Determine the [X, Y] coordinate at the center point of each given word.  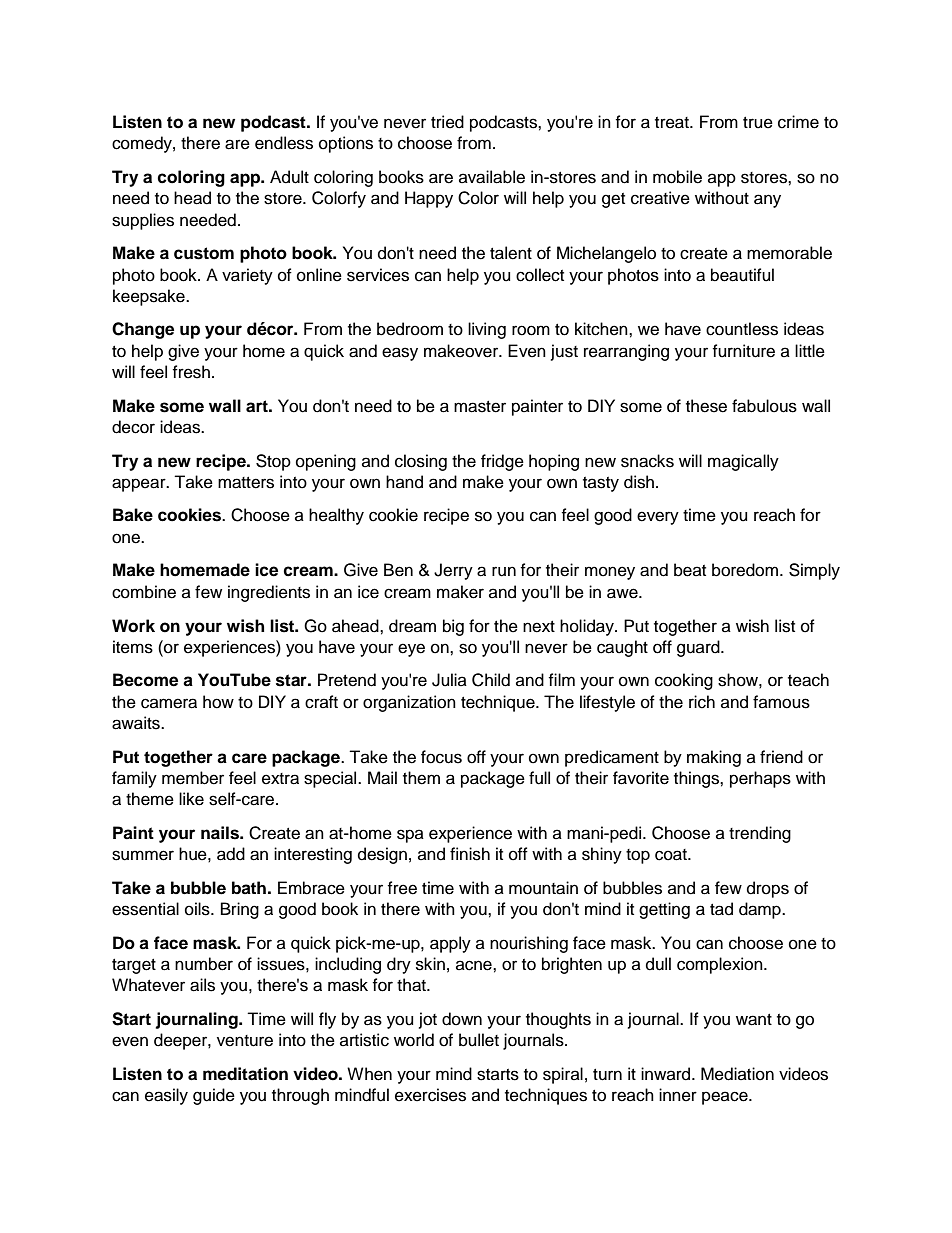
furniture [743, 351]
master [480, 407]
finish [470, 854]
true [758, 123]
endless [284, 143]
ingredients [269, 593]
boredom [746, 570]
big [453, 627]
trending [760, 834]
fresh [191, 372]
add [231, 854]
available [492, 177]
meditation [245, 1074]
